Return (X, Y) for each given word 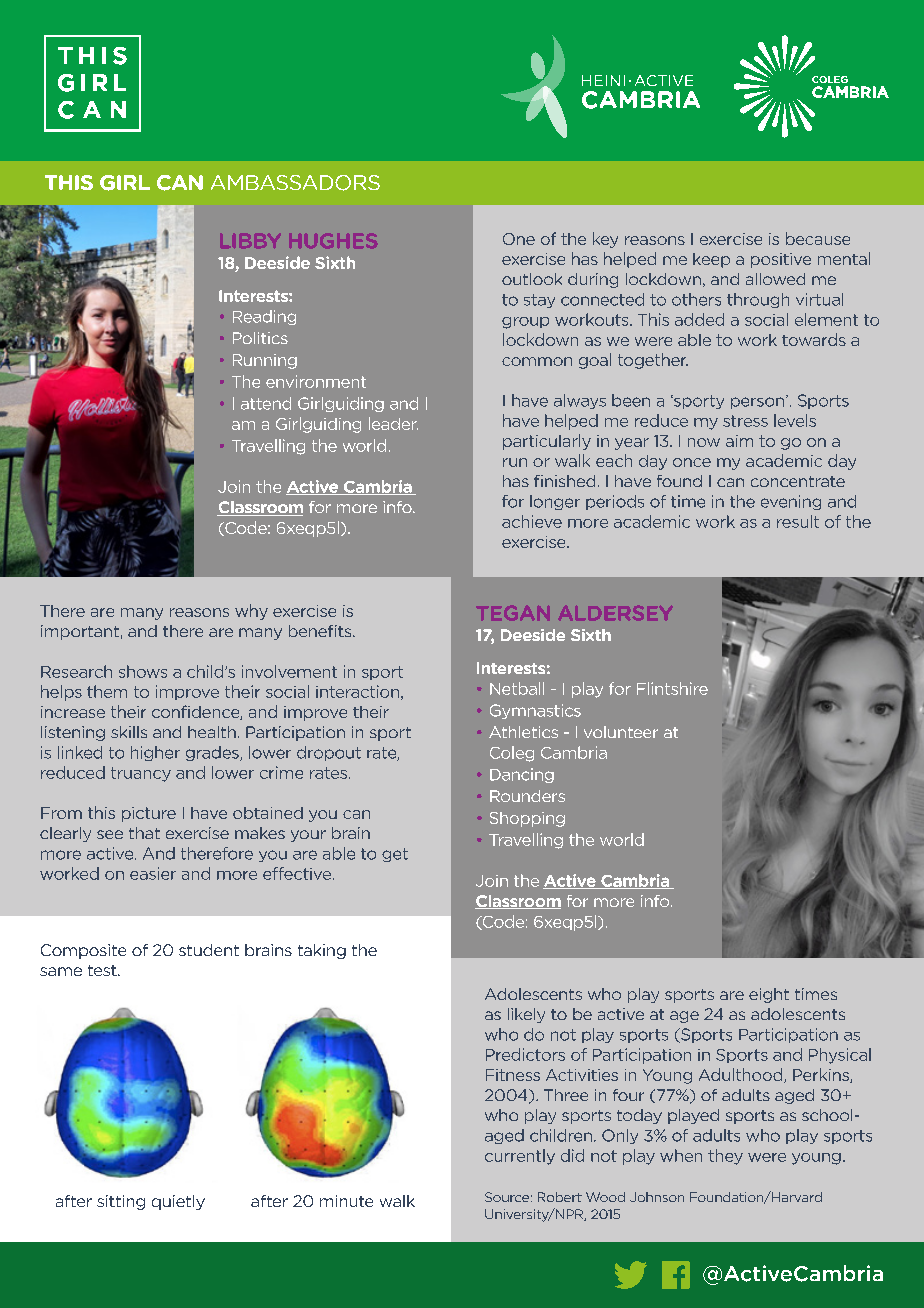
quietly (178, 1202)
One (519, 239)
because (818, 238)
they (725, 1157)
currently (520, 1157)
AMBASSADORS (295, 183)
